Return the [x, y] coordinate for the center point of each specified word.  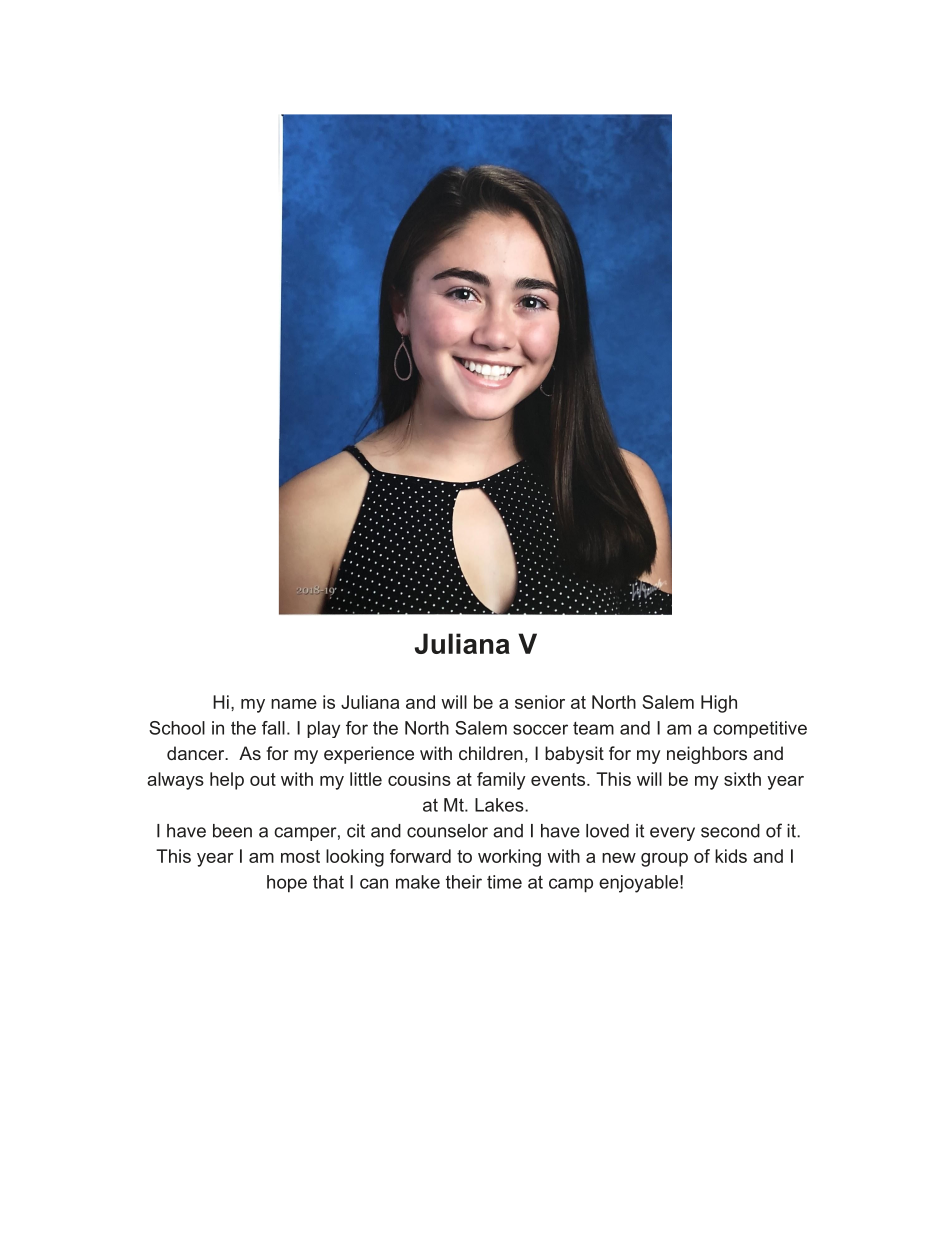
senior [540, 702]
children [491, 753]
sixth [742, 779]
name [294, 704]
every [672, 834]
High [719, 704]
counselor [447, 831]
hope [287, 884]
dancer [197, 753]
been [232, 831]
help [227, 781]
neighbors [707, 755]
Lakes [500, 805]
